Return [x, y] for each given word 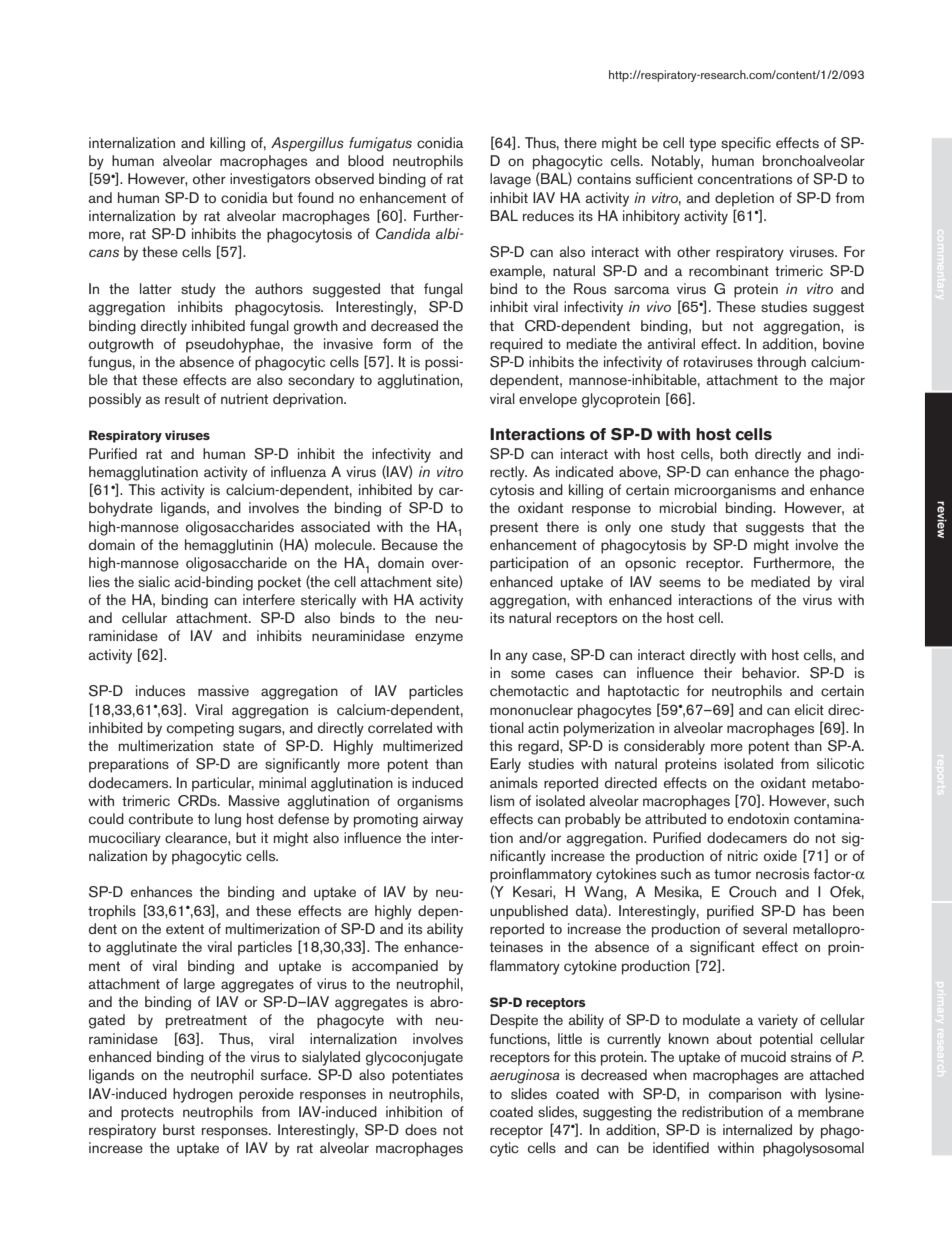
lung [228, 820]
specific [746, 144]
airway [443, 820]
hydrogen [203, 1095]
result [182, 398]
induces [160, 690]
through [781, 363]
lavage [510, 180]
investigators [270, 180]
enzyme [439, 639]
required [516, 345]
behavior [770, 672]
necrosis [782, 873]
